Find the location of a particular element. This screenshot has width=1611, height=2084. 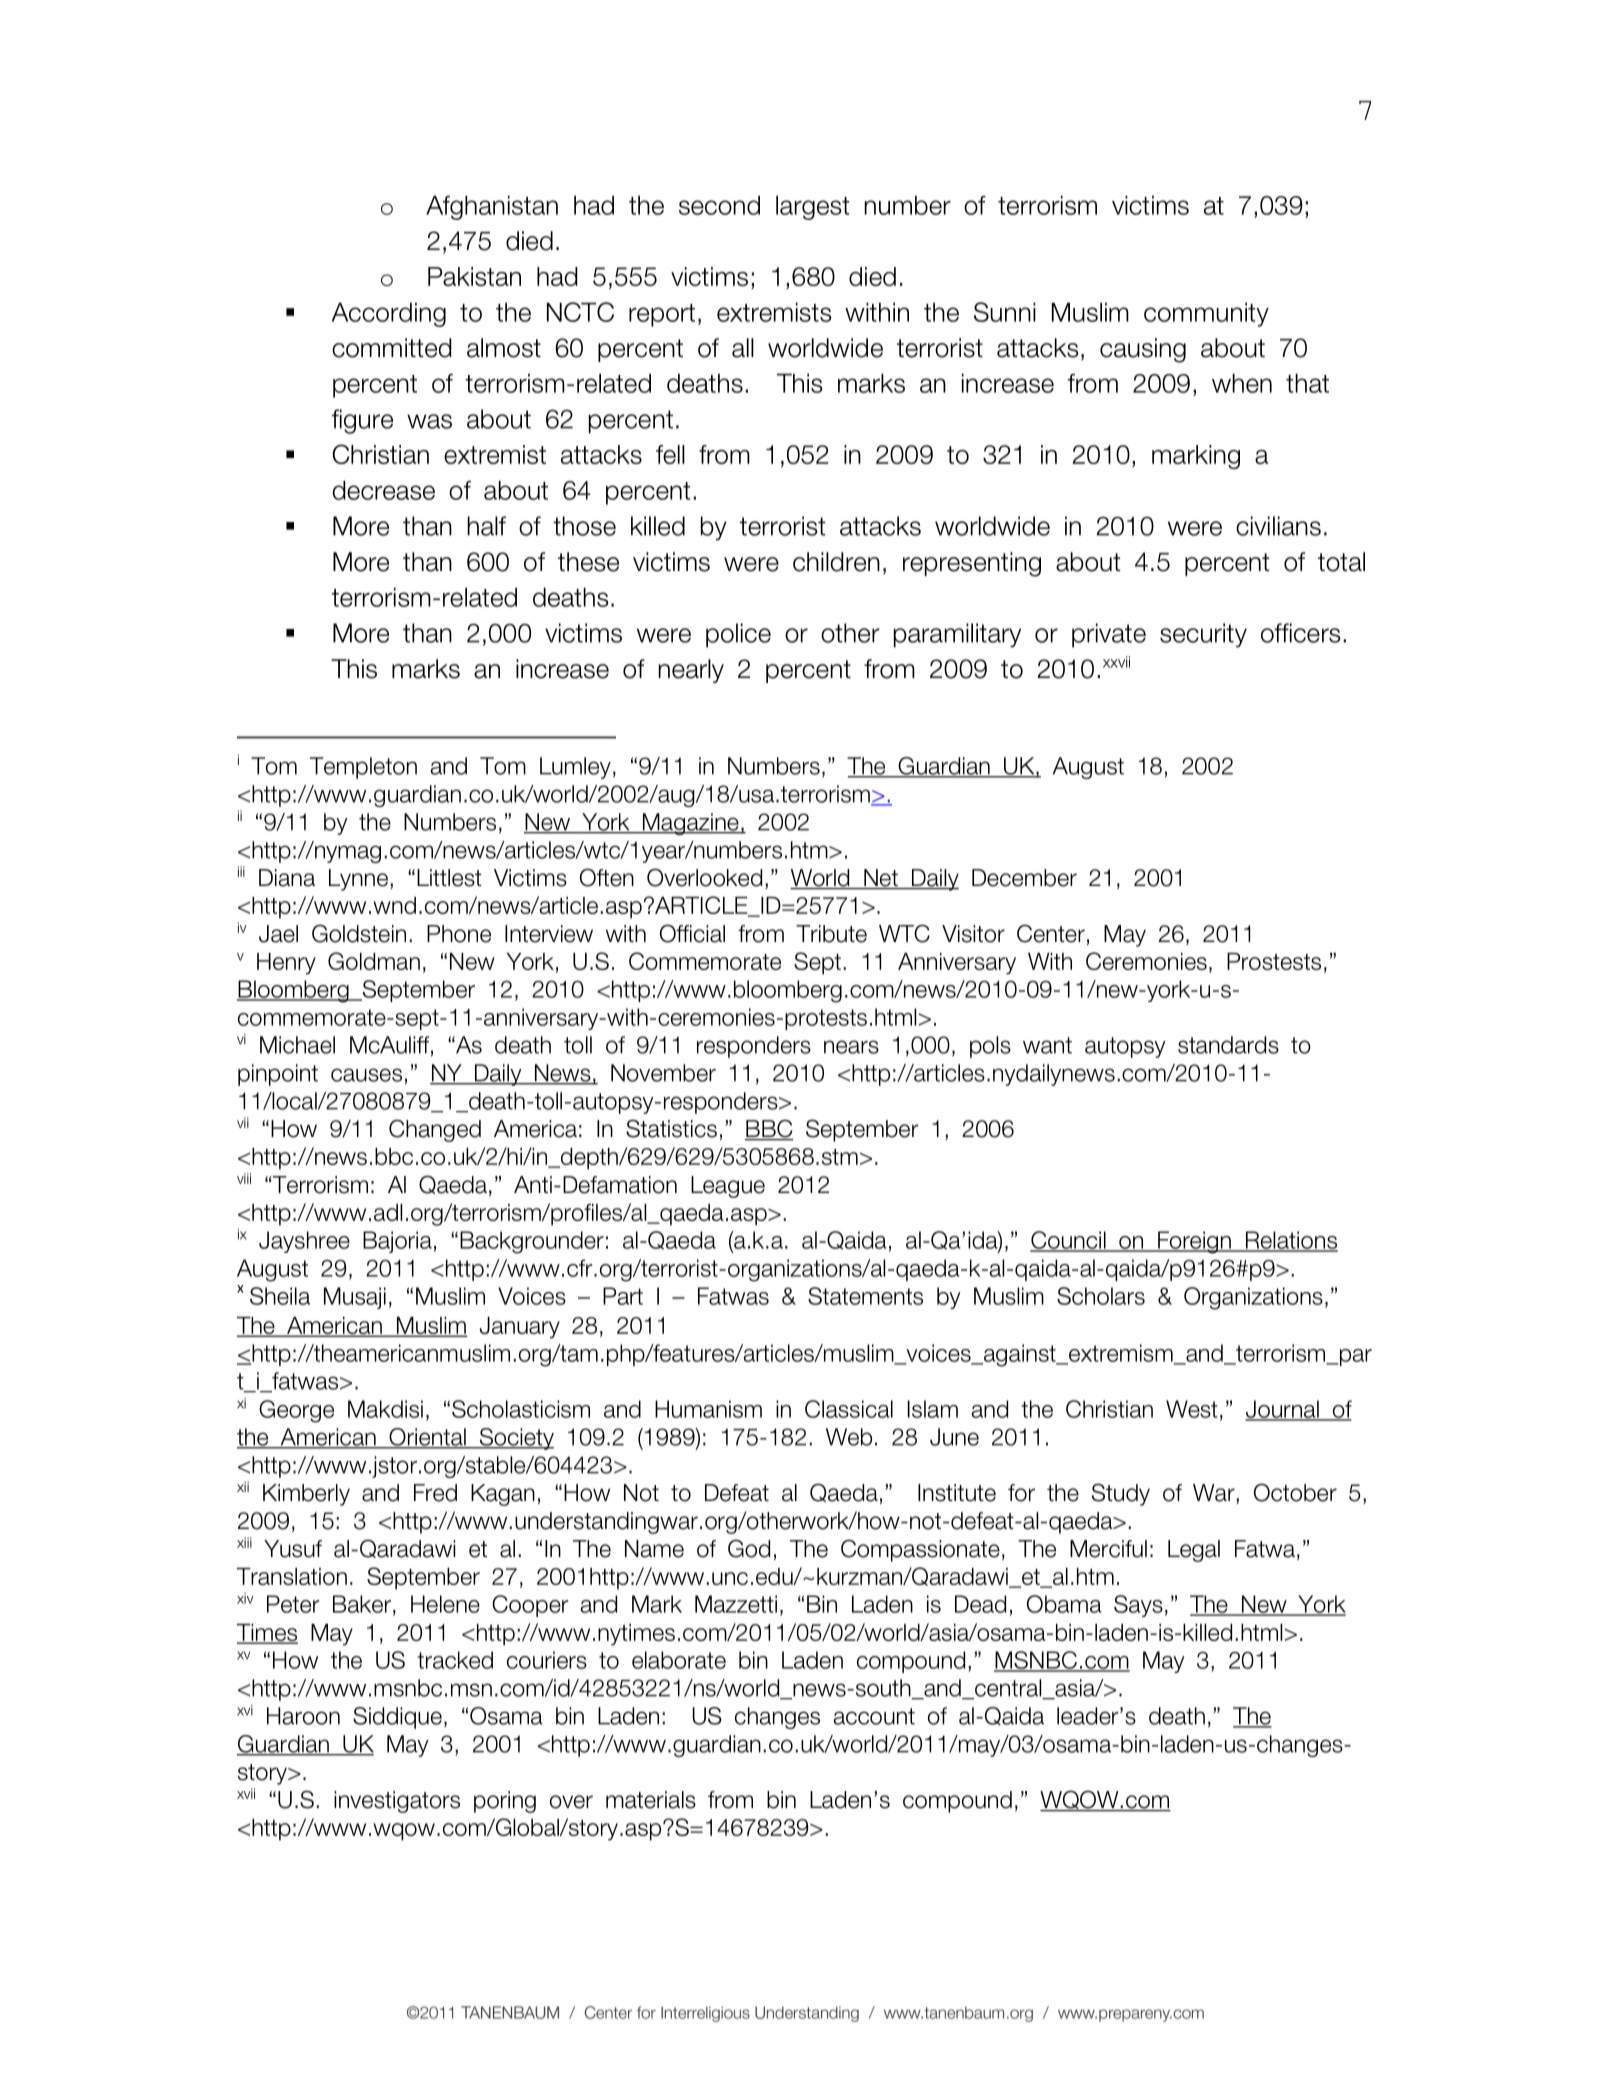

Statements is located at coordinates (865, 1296).
